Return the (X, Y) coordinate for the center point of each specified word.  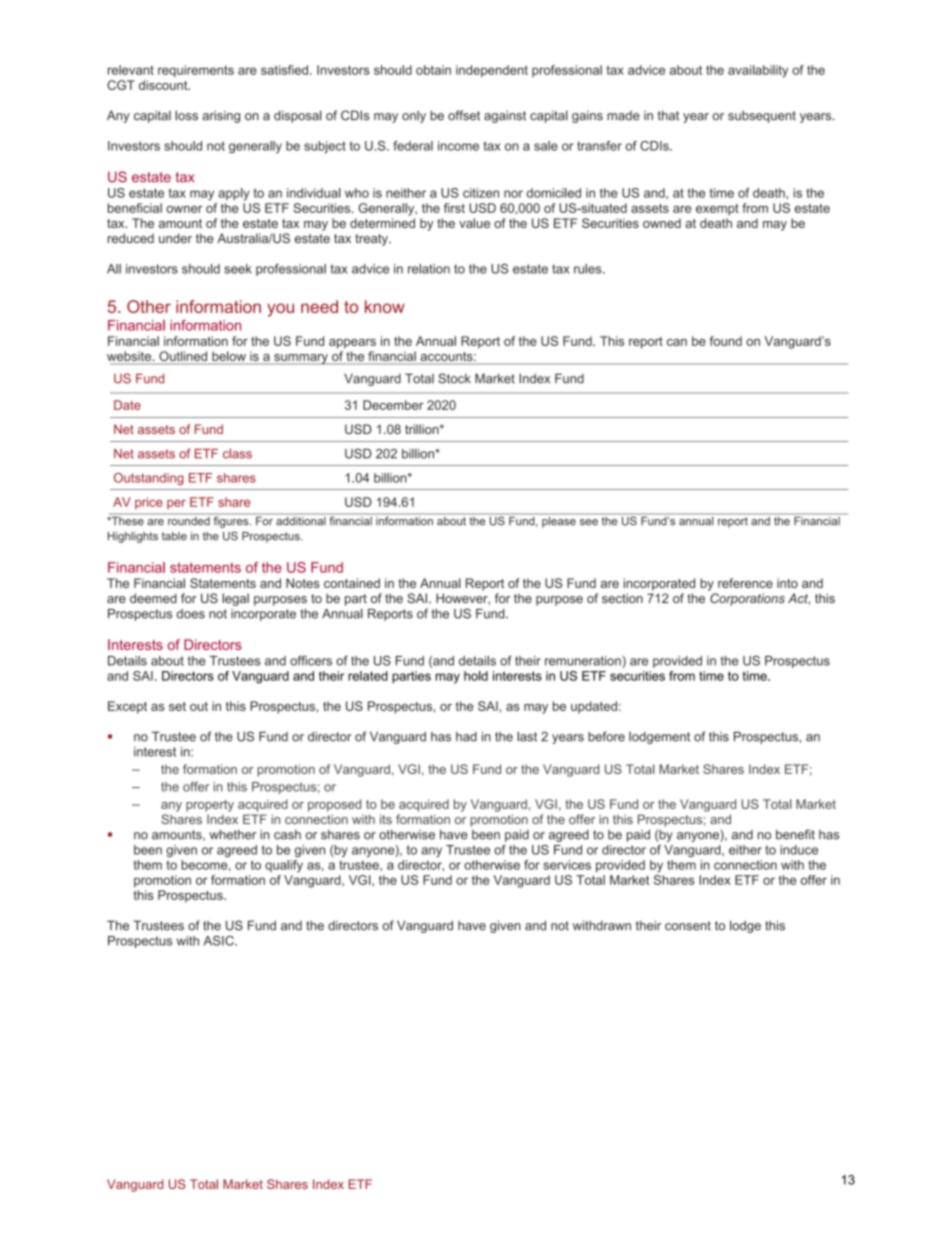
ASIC (220, 941)
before (606, 736)
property (210, 806)
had (466, 737)
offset (464, 115)
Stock (454, 378)
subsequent (762, 116)
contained (352, 583)
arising (221, 116)
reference (745, 583)
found (725, 341)
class (237, 454)
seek (238, 269)
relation (429, 269)
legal (235, 599)
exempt (717, 210)
